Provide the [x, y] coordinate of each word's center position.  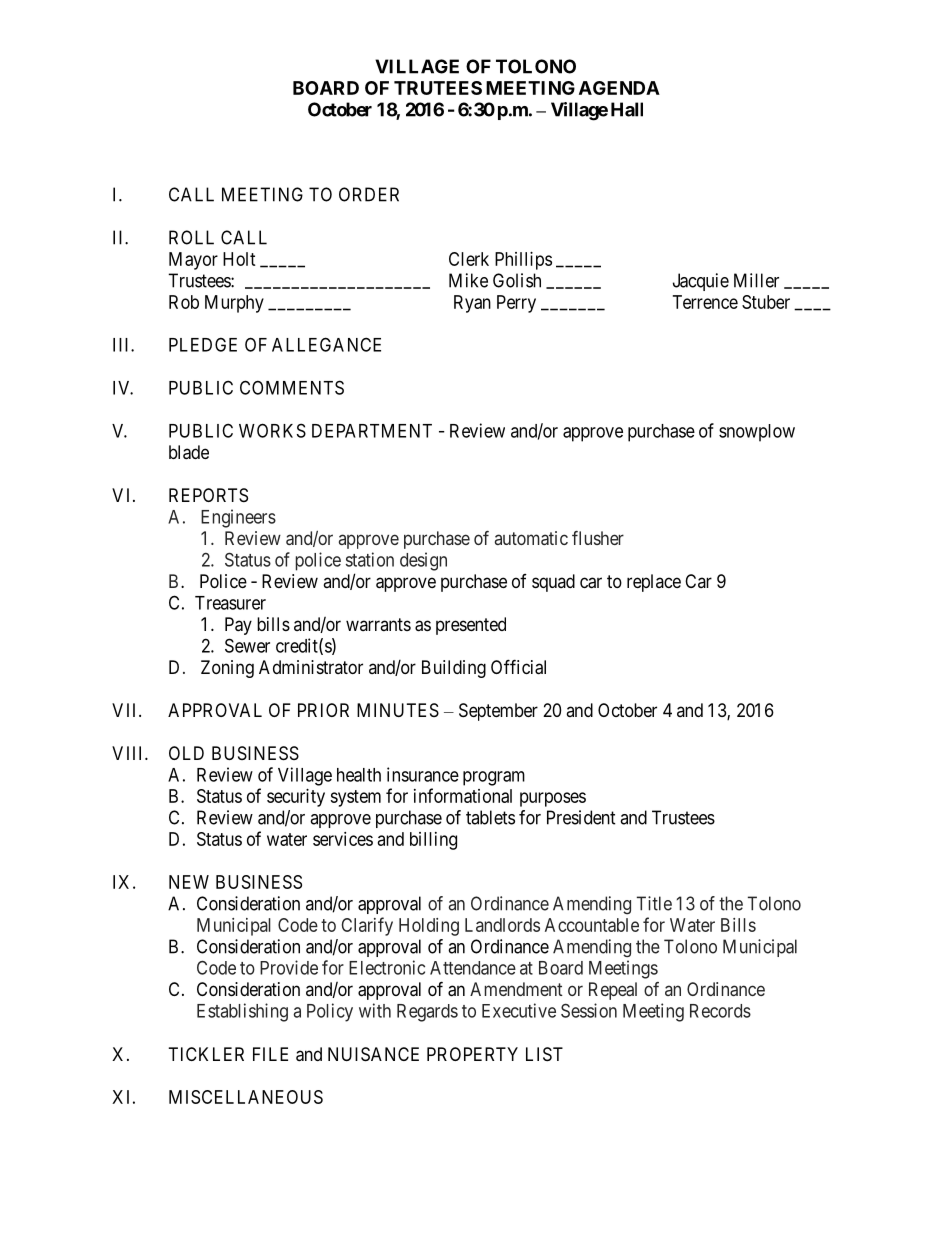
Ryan [472, 304]
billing [433, 841]
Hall [627, 109]
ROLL [191, 237]
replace [654, 583]
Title [654, 903]
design [423, 561]
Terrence [705, 302]
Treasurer [230, 603]
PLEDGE [203, 344]
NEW [189, 882]
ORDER [369, 194]
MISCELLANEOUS [246, 1097]
